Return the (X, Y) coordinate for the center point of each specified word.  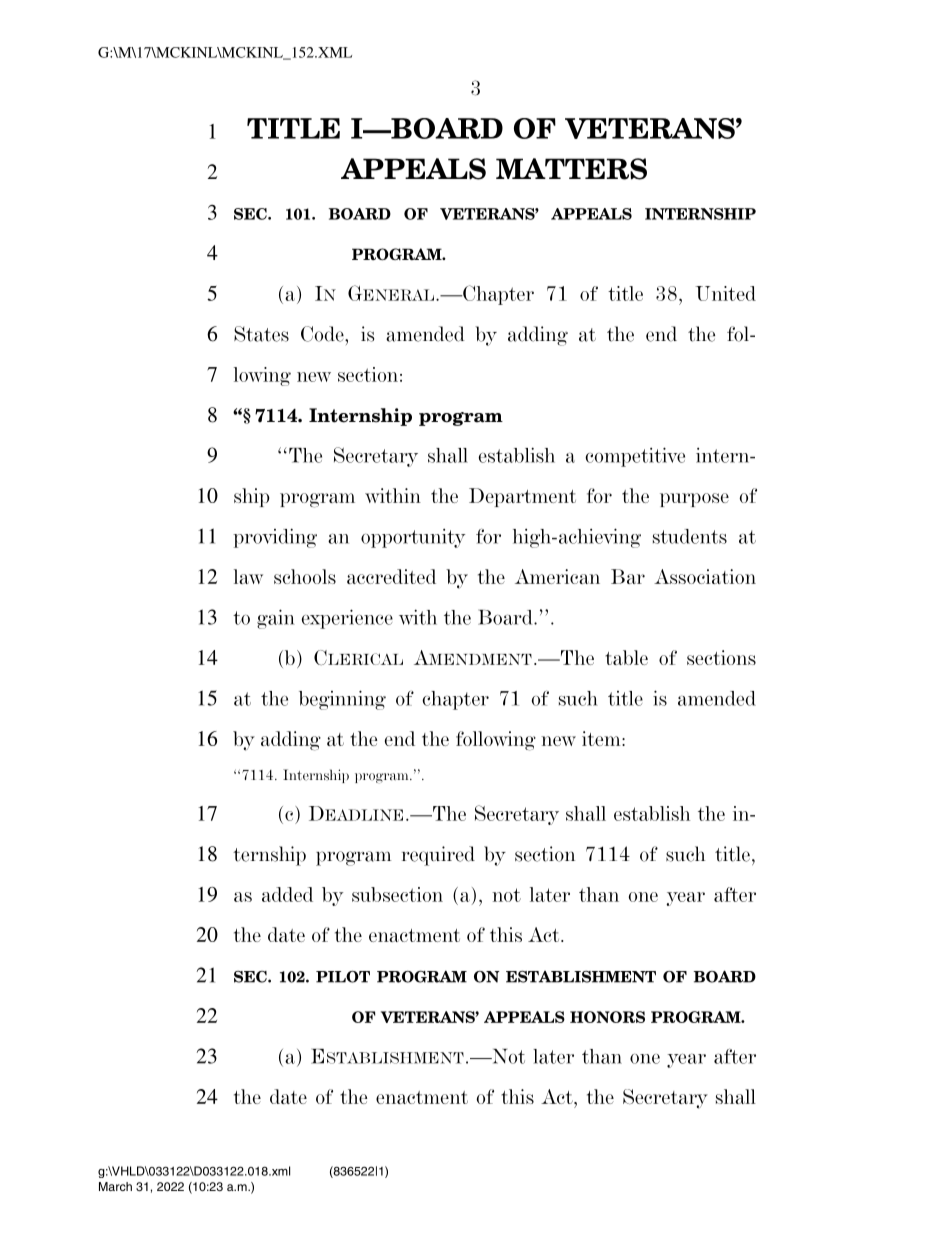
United (726, 293)
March (115, 1186)
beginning (342, 700)
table (626, 657)
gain (275, 619)
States (261, 334)
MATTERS (571, 169)
